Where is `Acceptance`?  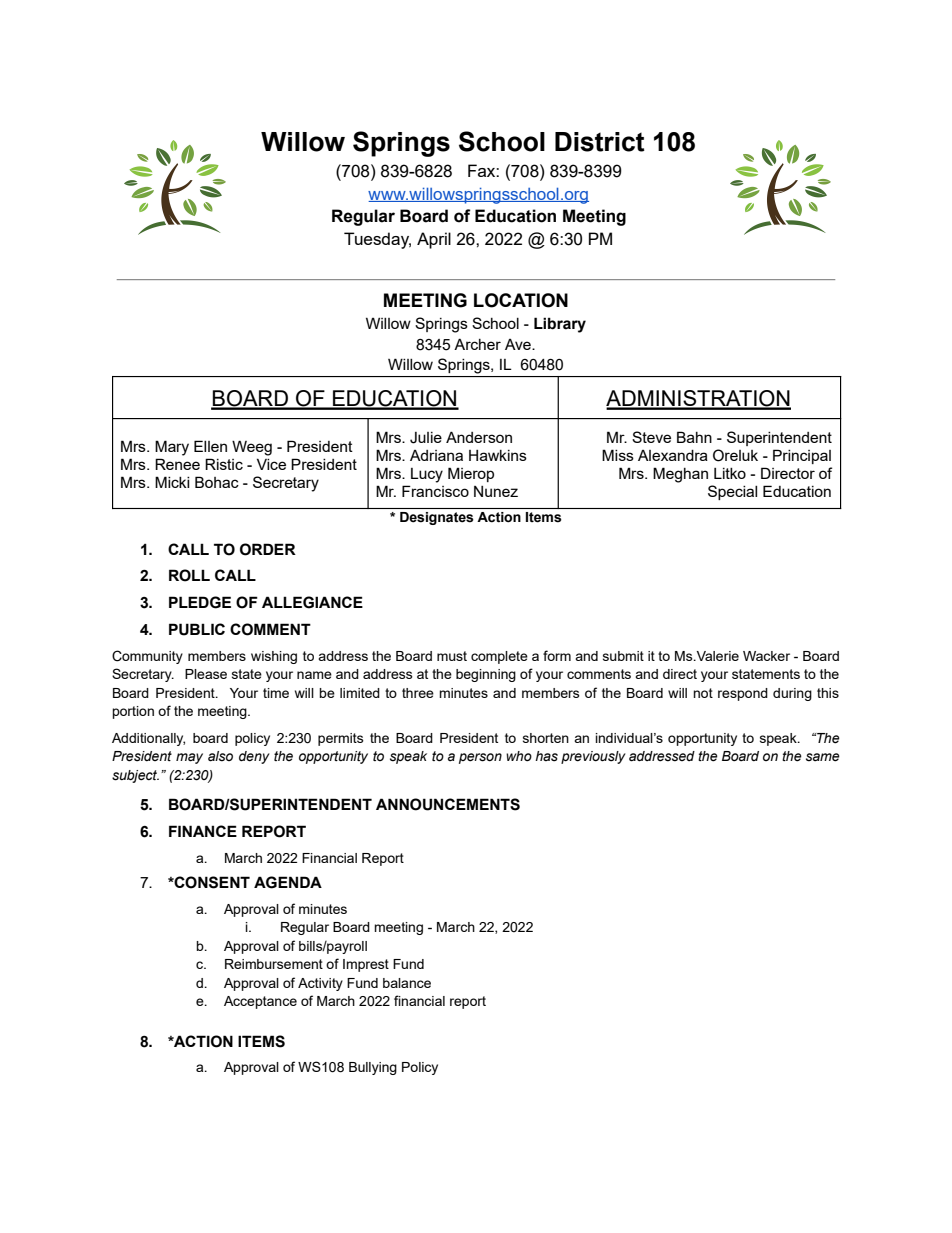 Acceptance is located at coordinates (260, 1002).
